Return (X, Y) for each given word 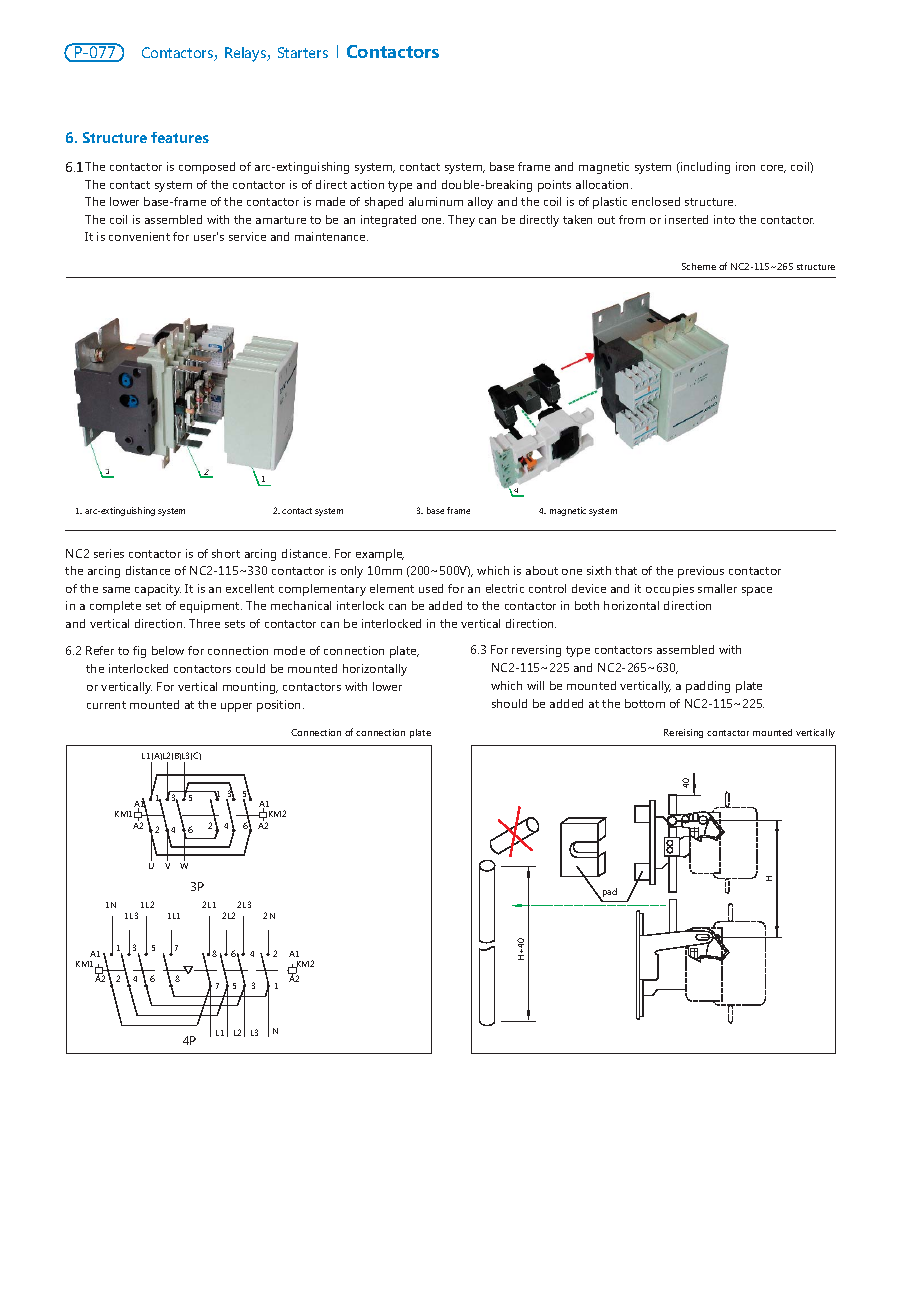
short (226, 553)
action (367, 184)
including (704, 168)
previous (701, 572)
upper (236, 707)
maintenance (331, 236)
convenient (139, 236)
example (380, 555)
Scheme (699, 266)
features (180, 137)
